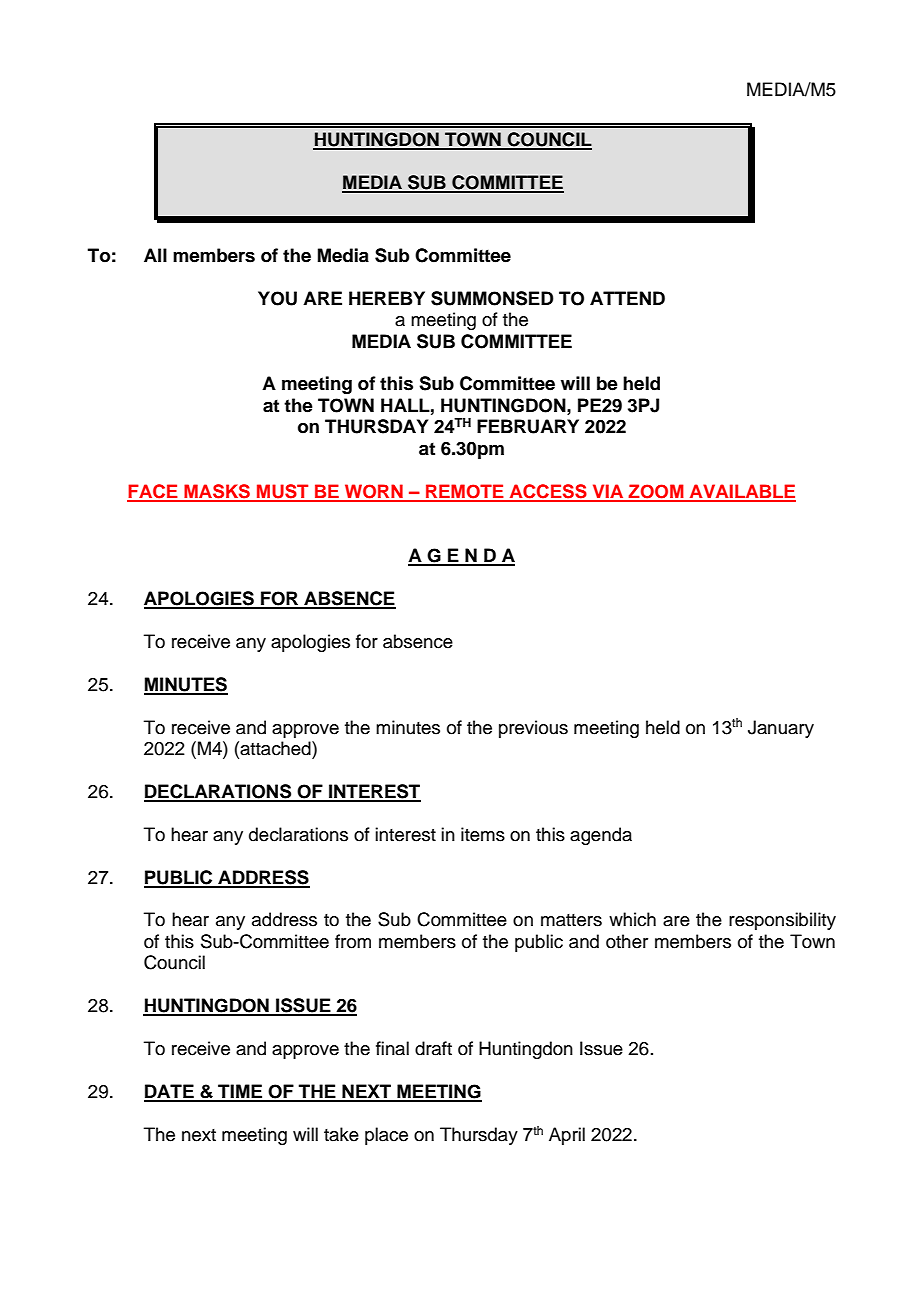 The image size is (924, 1308). I want to click on YOU, so click(277, 298).
